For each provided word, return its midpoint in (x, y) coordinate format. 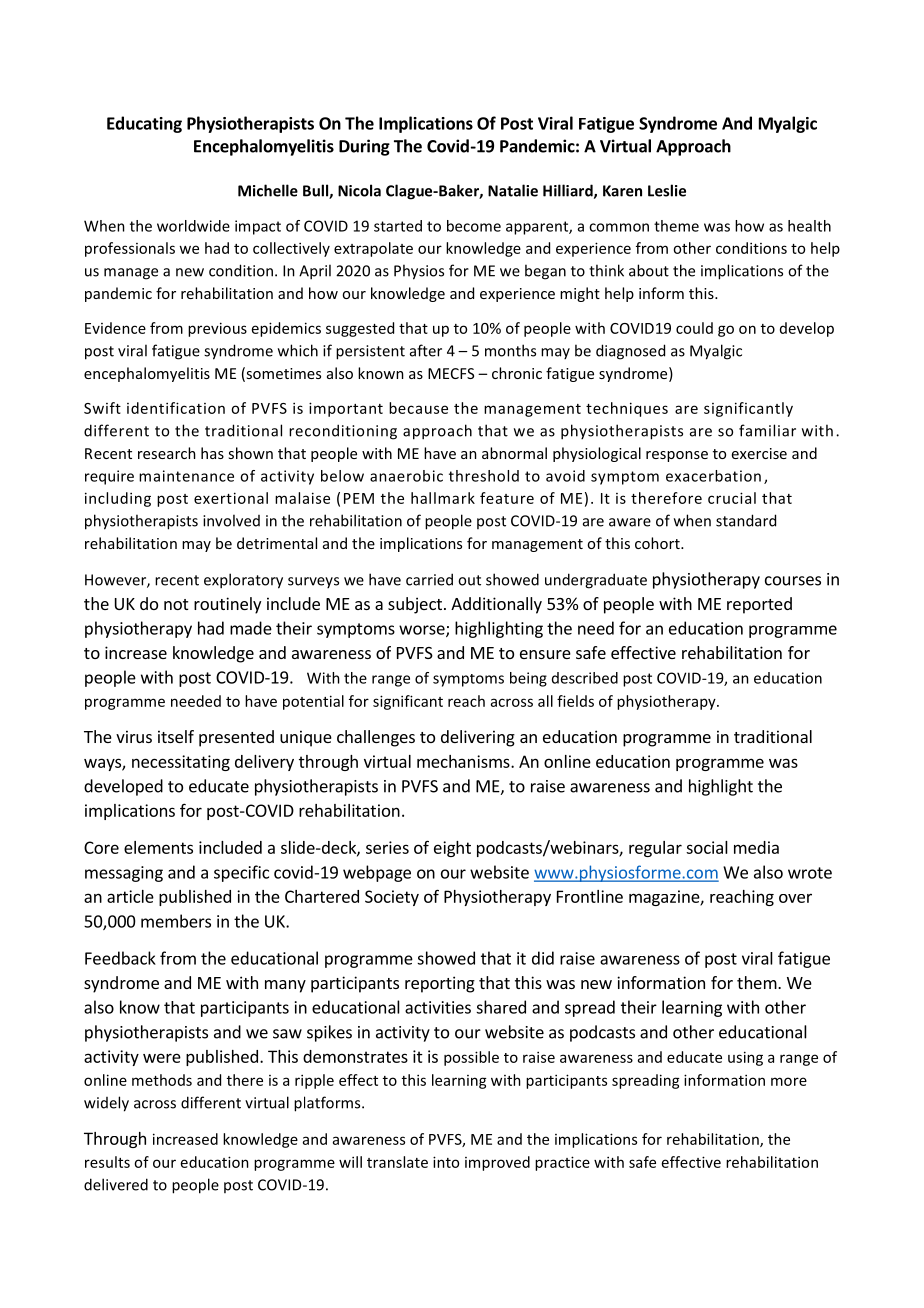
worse (423, 631)
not (176, 604)
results (107, 1162)
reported (759, 605)
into (446, 1162)
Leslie (667, 190)
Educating (144, 124)
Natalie (513, 190)
